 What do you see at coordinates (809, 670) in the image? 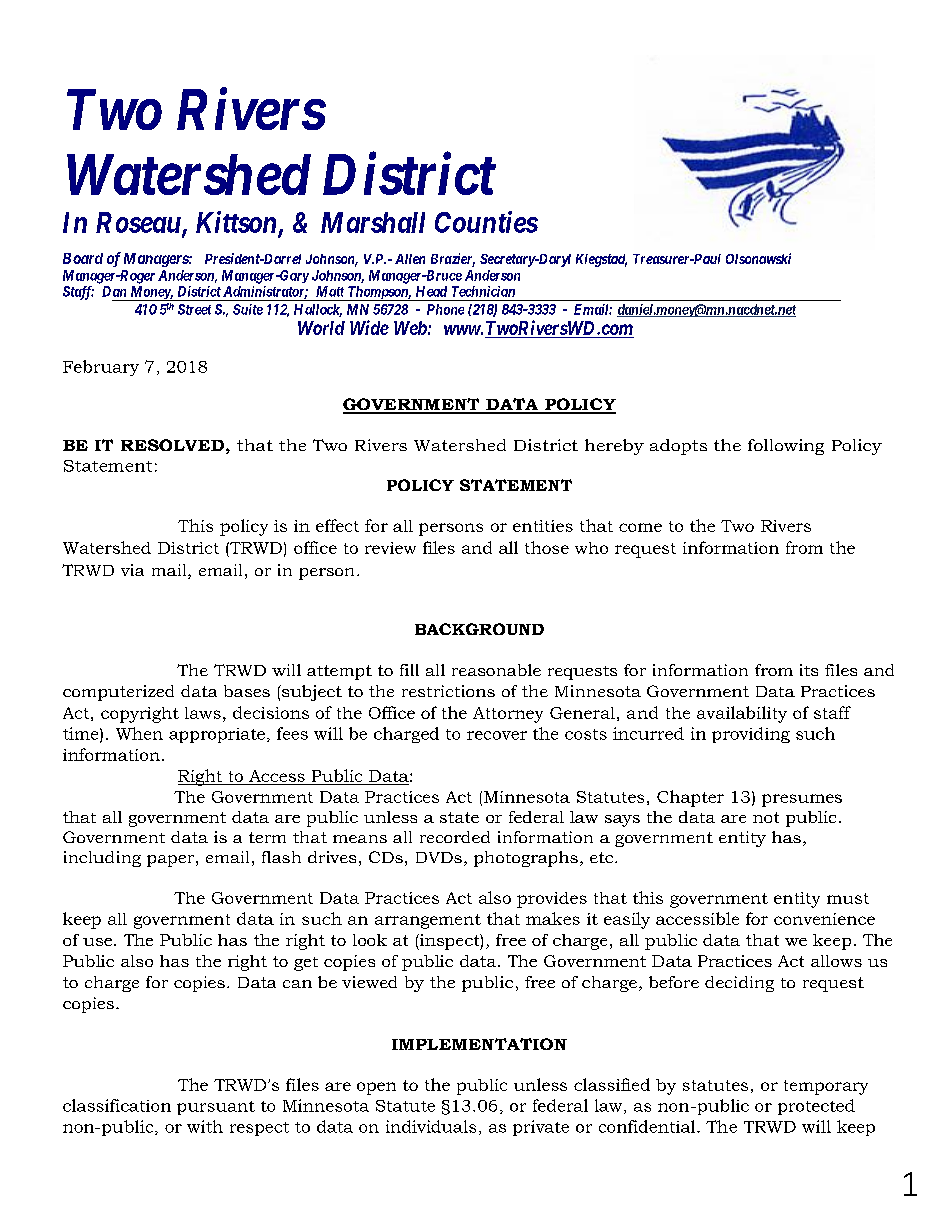
I see `its` at bounding box center [809, 670].
